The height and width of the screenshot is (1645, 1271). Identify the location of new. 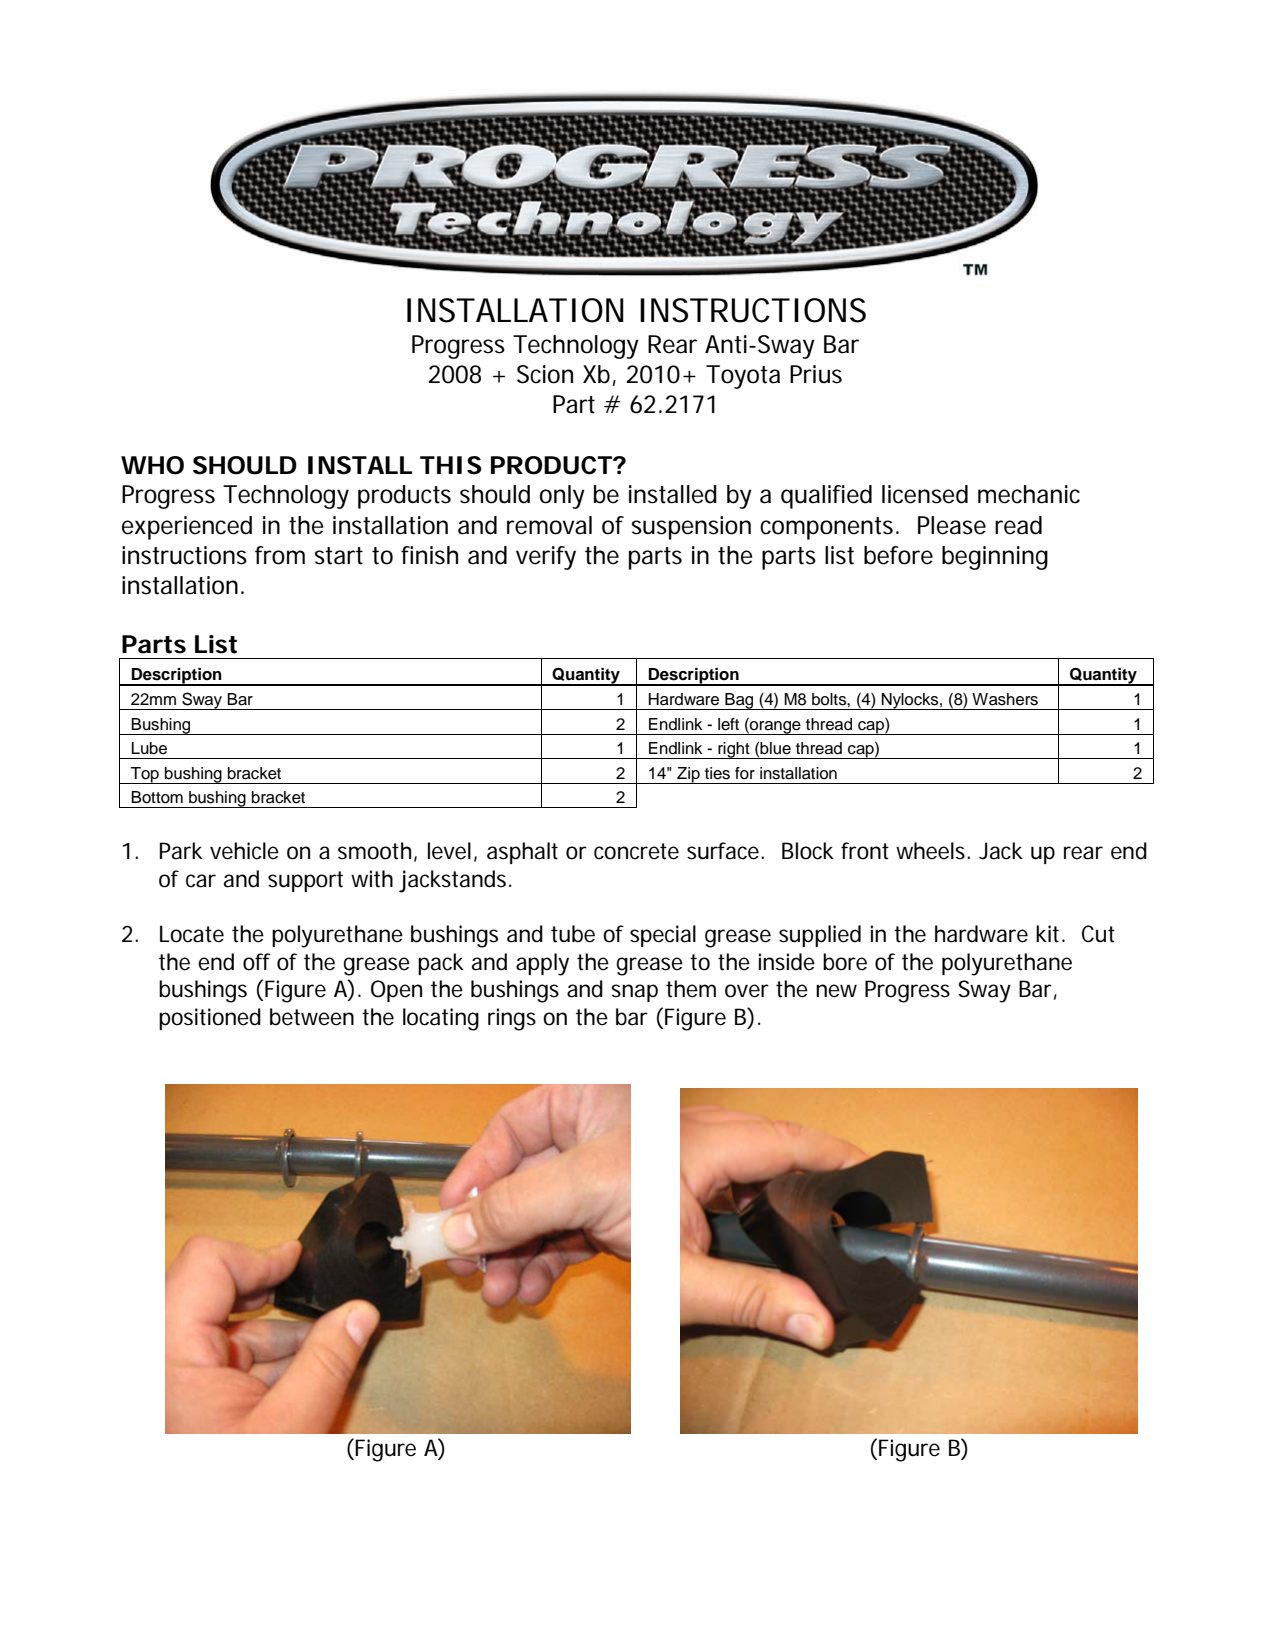
(836, 991).
